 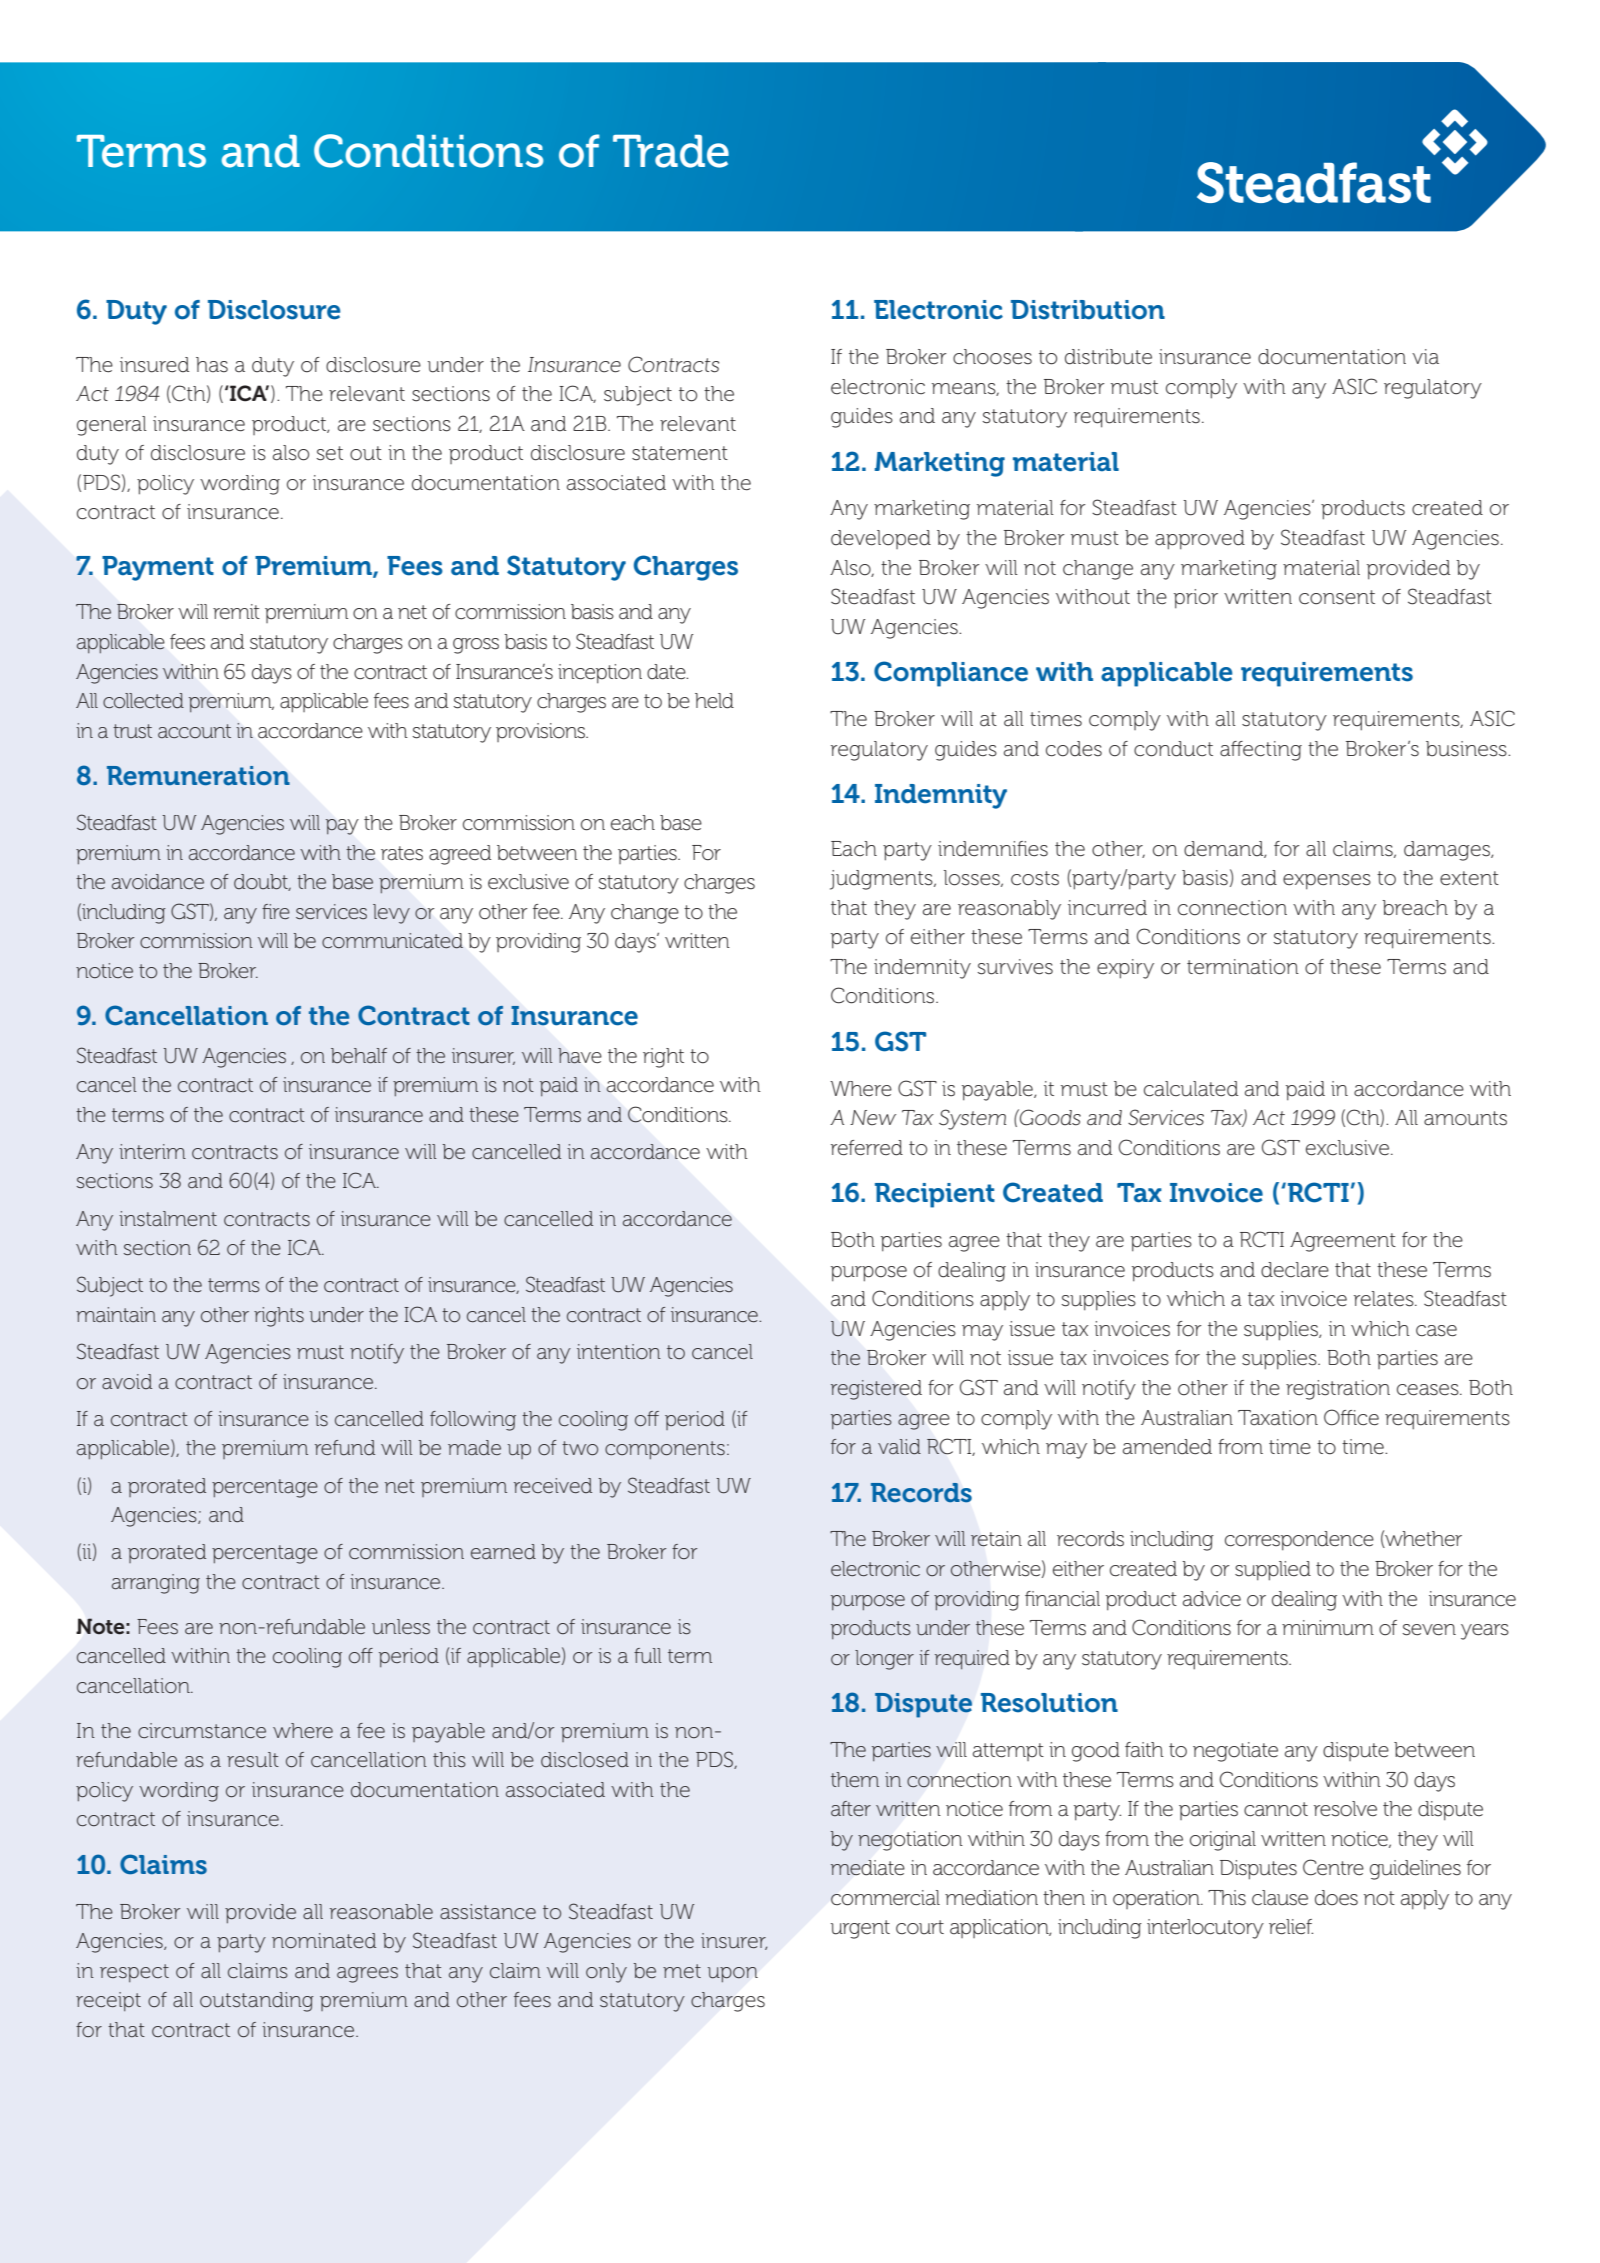 What do you see at coordinates (324, 1940) in the screenshot?
I see `nominated` at bounding box center [324, 1940].
